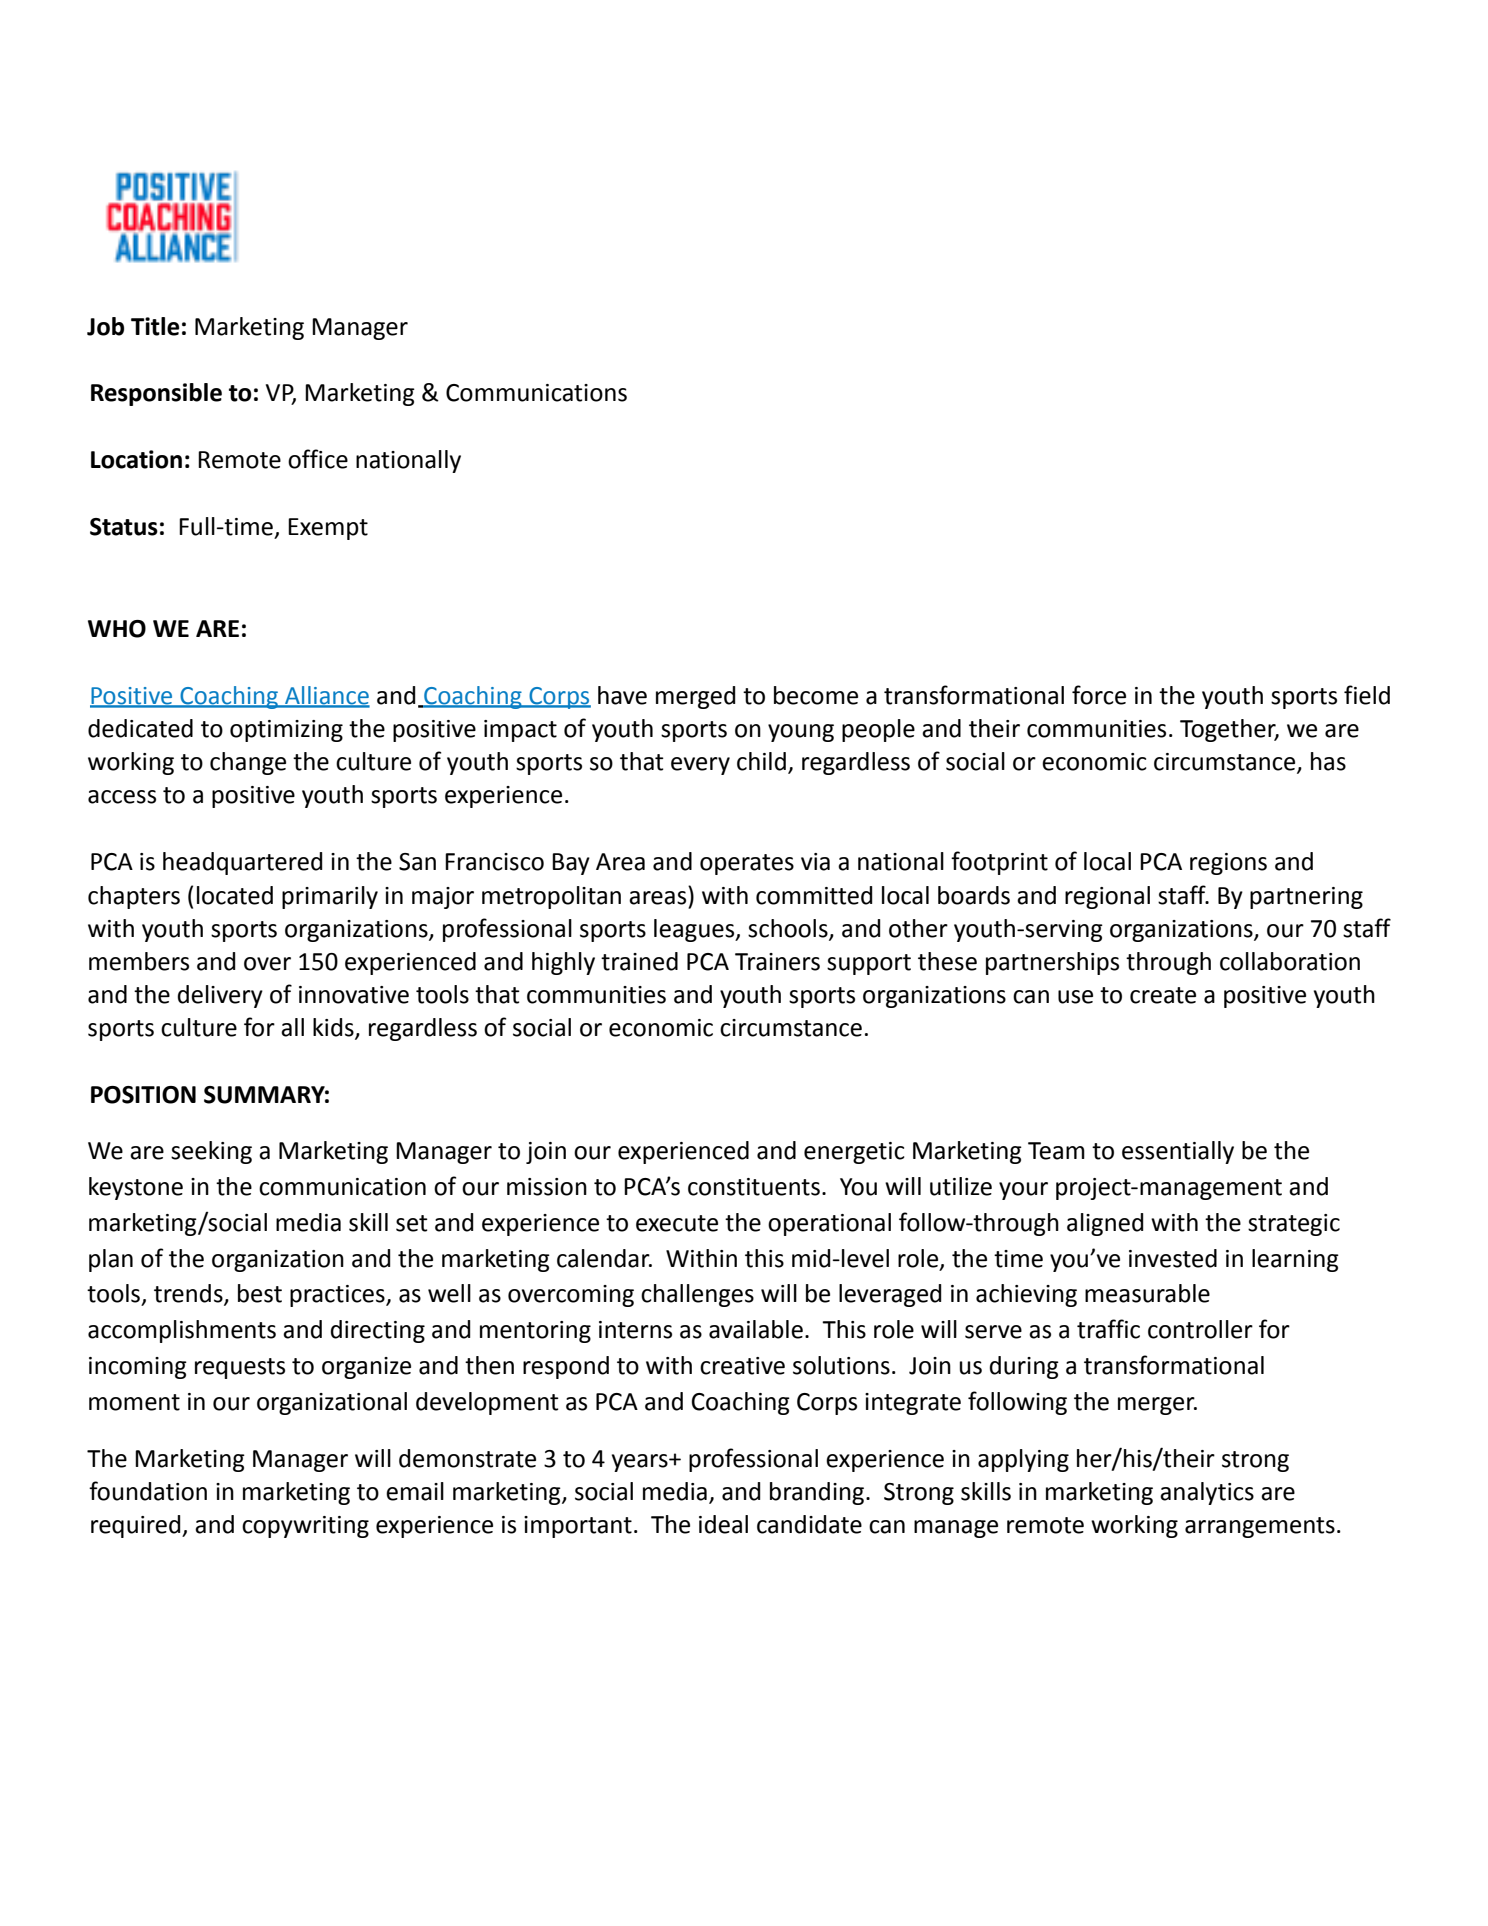 Image resolution: width=1488 pixels, height=1926 pixels. What do you see at coordinates (723, 1524) in the page?
I see `ideal` at bounding box center [723, 1524].
